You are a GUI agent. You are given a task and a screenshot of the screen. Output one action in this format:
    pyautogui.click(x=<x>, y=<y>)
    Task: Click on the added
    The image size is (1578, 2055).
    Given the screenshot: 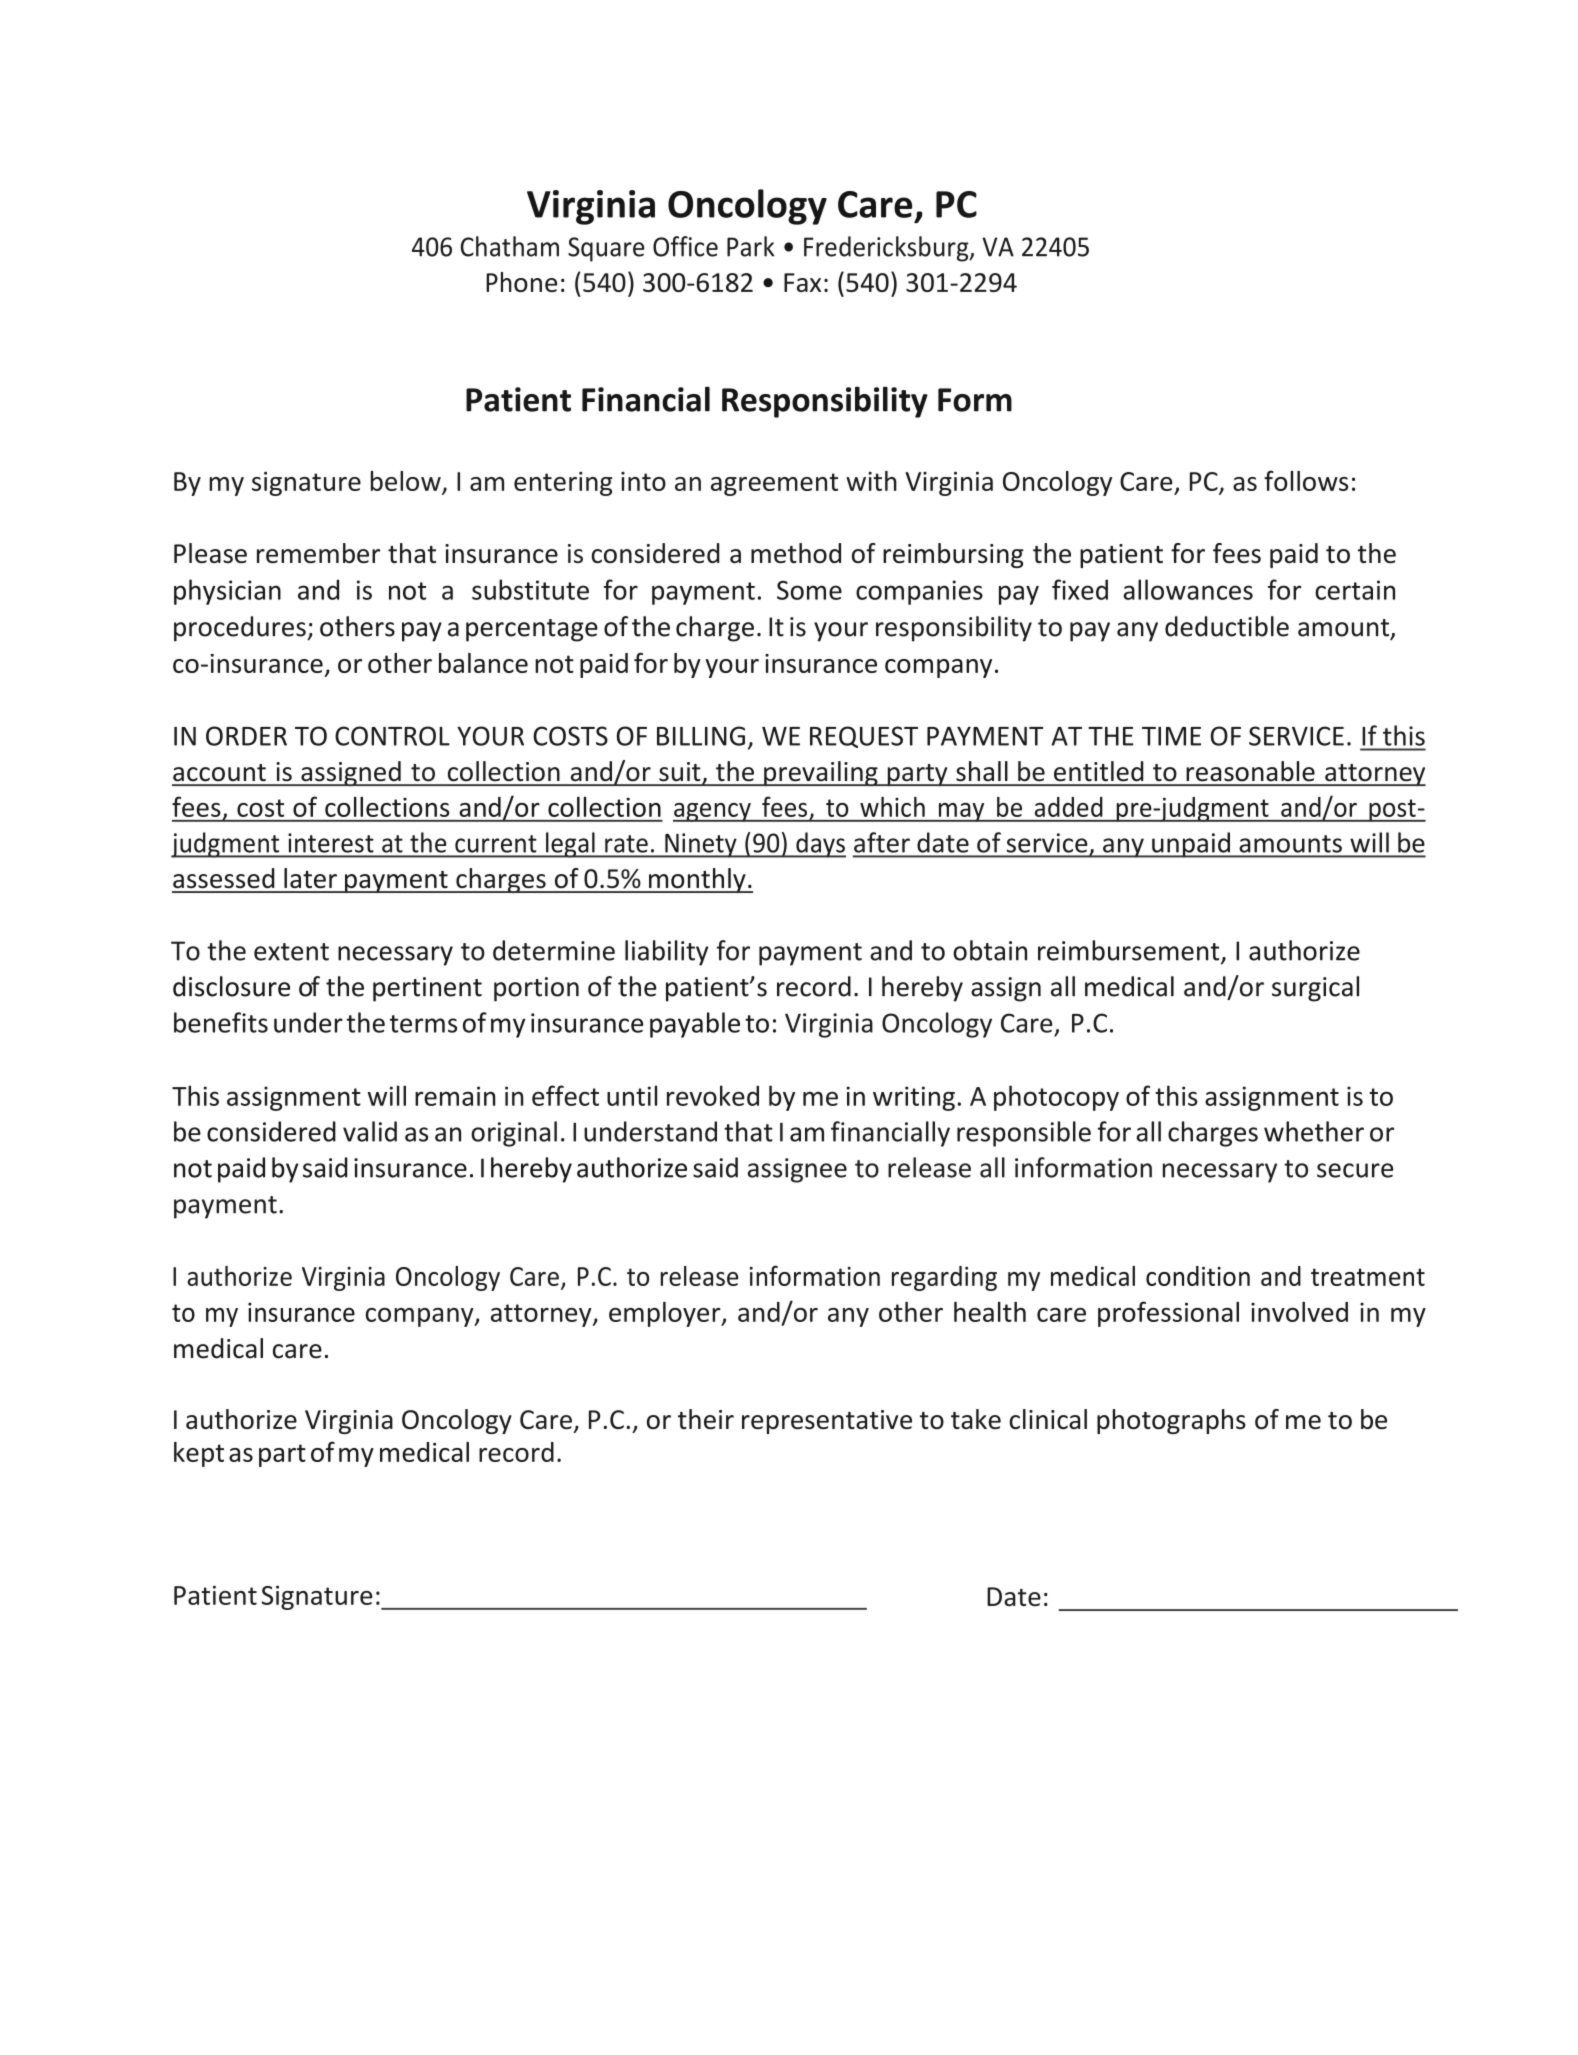 What is the action you would take?
    pyautogui.click(x=1068, y=807)
